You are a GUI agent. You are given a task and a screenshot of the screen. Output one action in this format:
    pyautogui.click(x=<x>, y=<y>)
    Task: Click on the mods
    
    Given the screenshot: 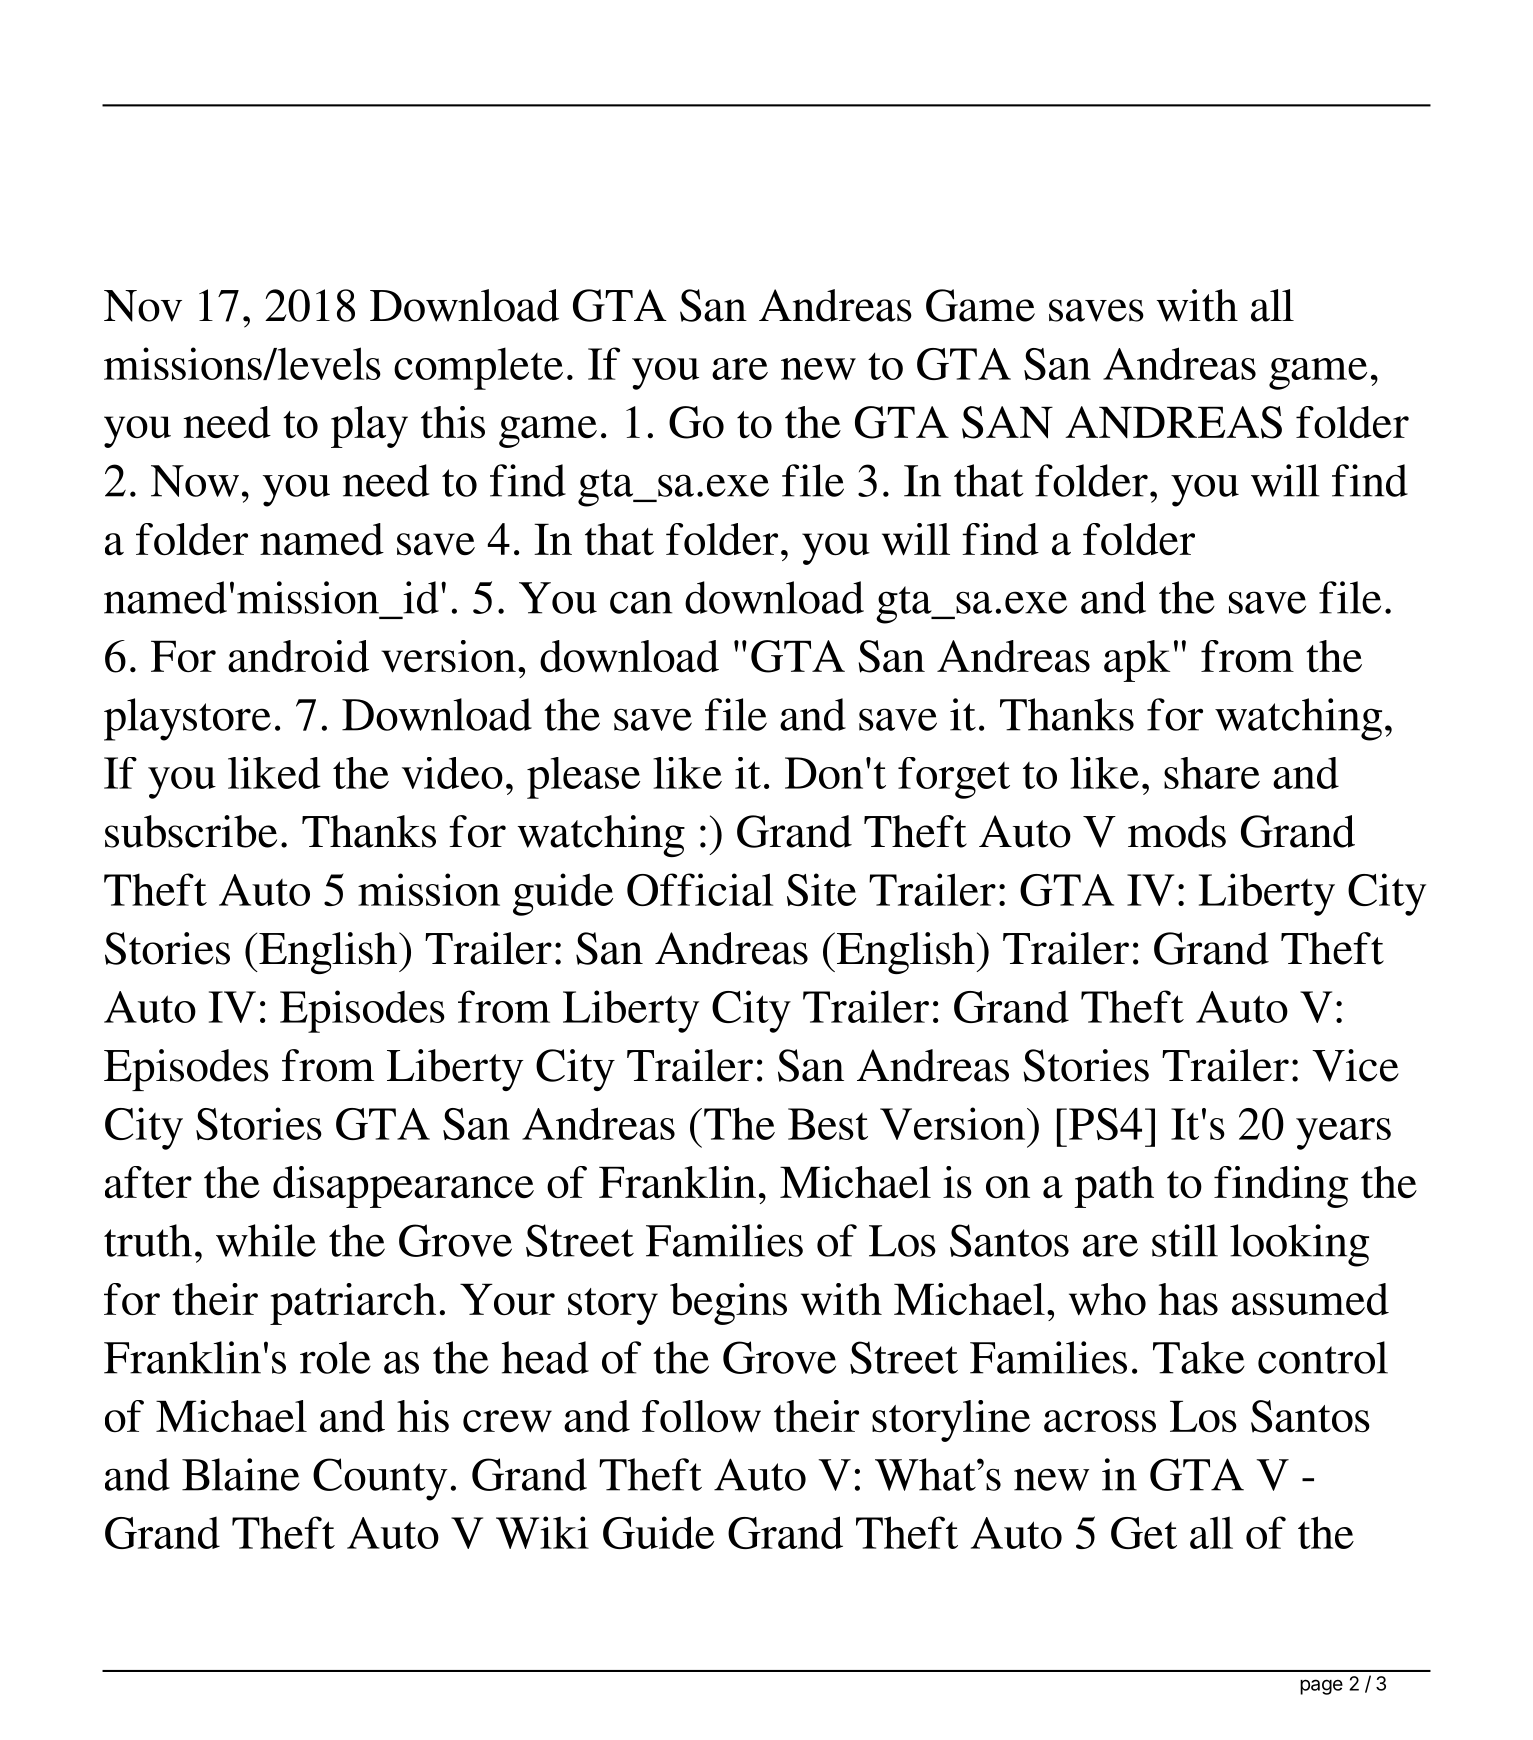 What is the action you would take?
    pyautogui.click(x=1177, y=831)
